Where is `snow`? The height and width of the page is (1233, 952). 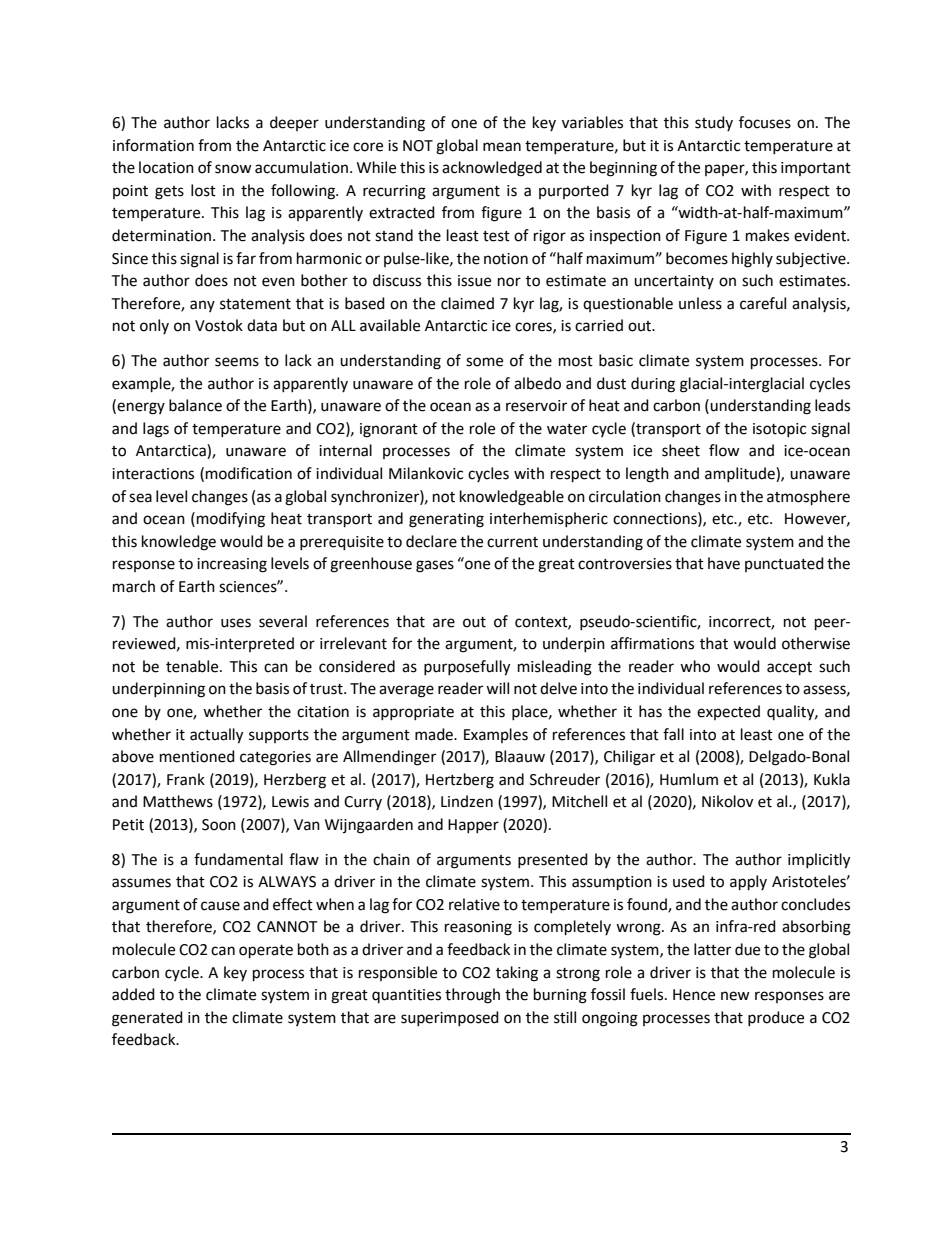
snow is located at coordinates (233, 169).
